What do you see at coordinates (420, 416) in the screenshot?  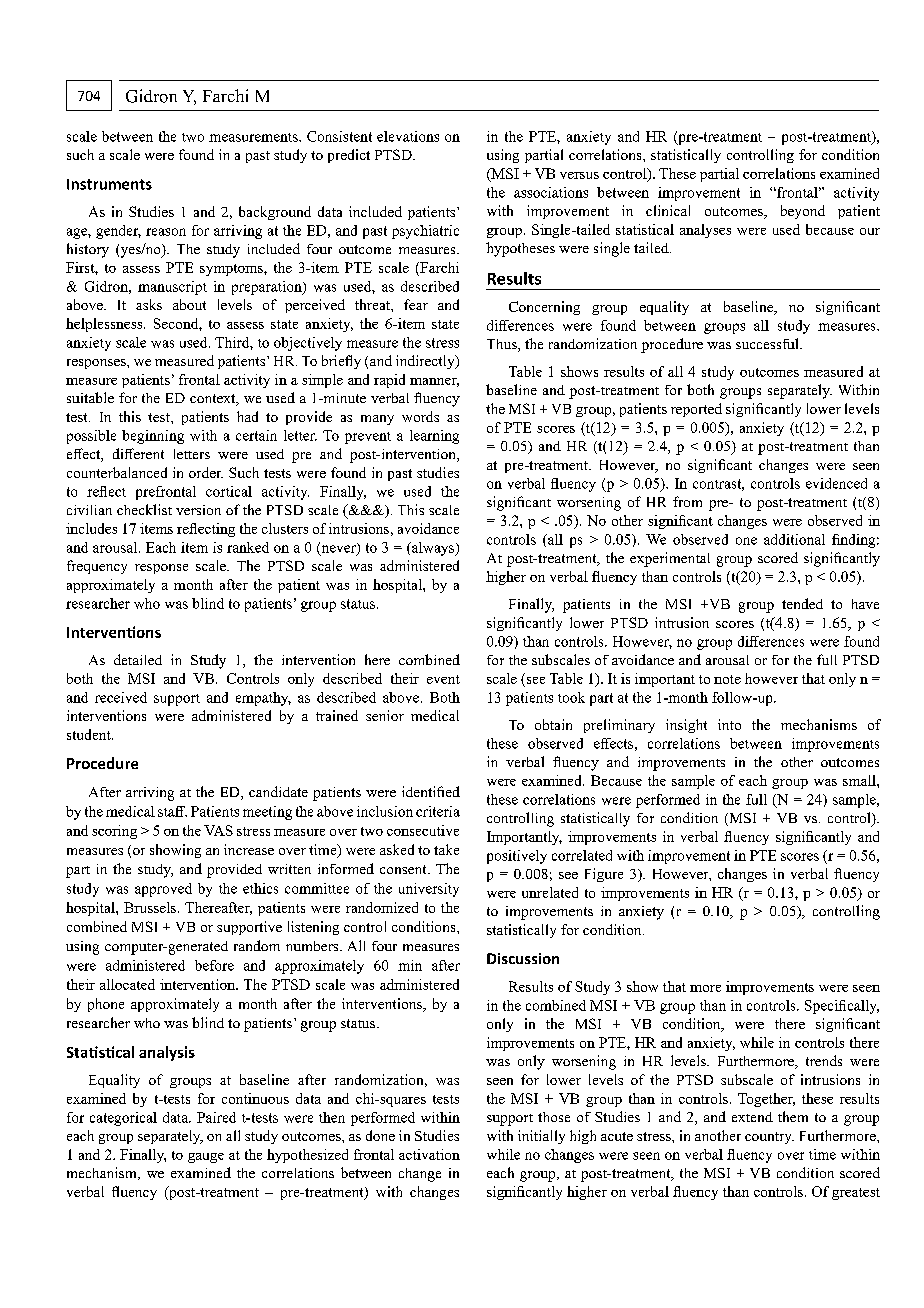 I see `words` at bounding box center [420, 416].
